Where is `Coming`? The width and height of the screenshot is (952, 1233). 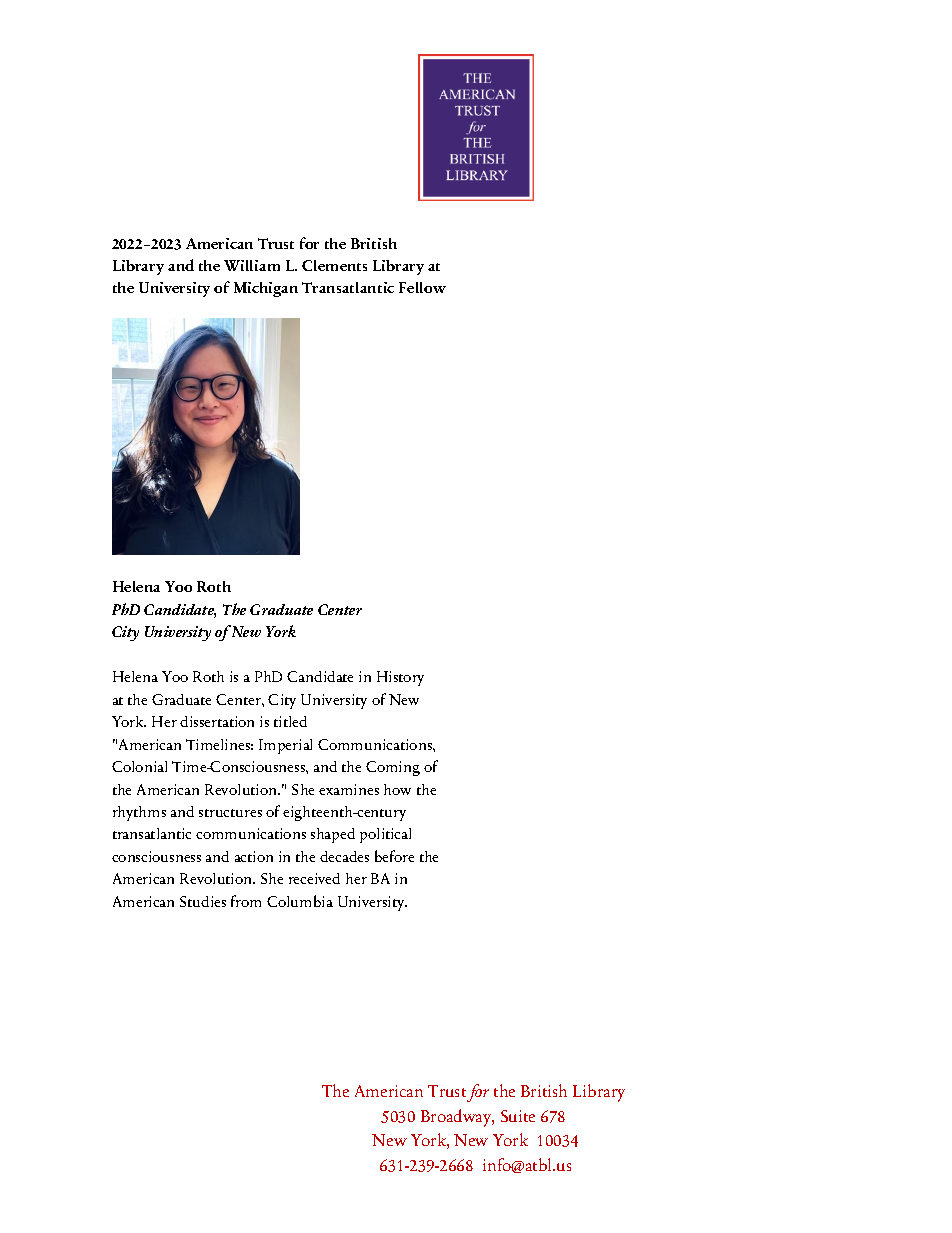 Coming is located at coordinates (393, 768).
